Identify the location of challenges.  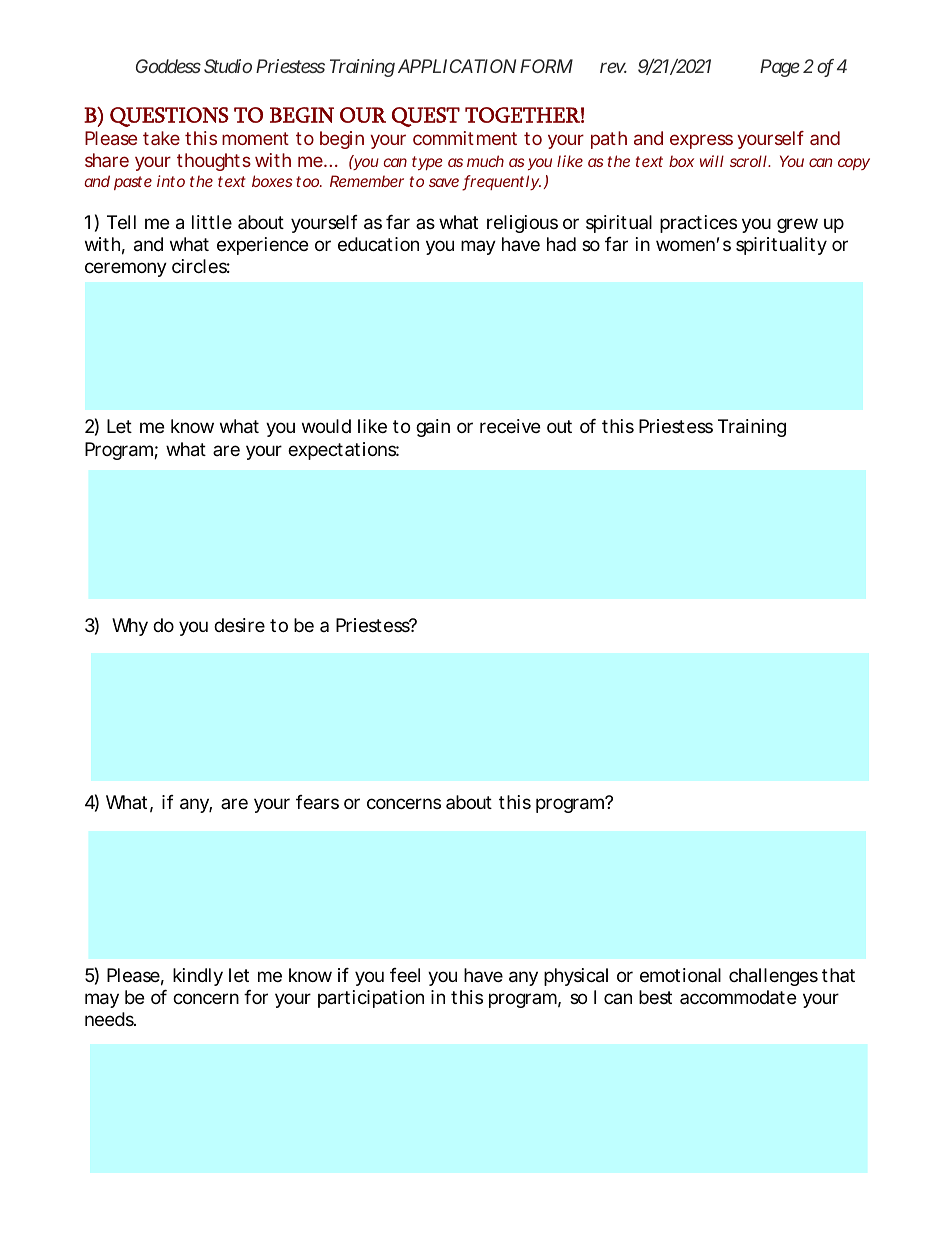
(773, 977).
